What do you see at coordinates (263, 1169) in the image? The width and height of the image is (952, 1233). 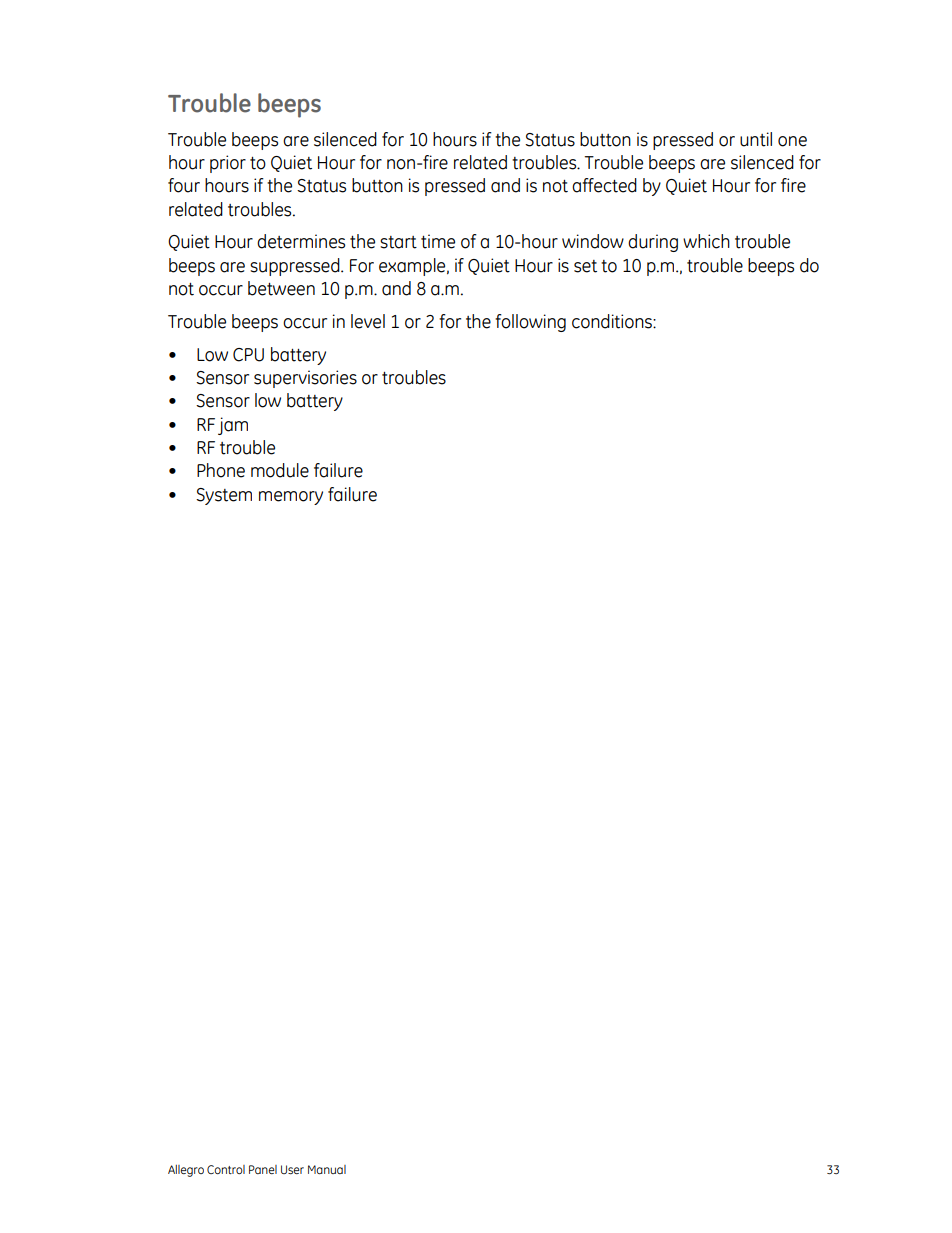 I see `Panel` at bounding box center [263, 1169].
